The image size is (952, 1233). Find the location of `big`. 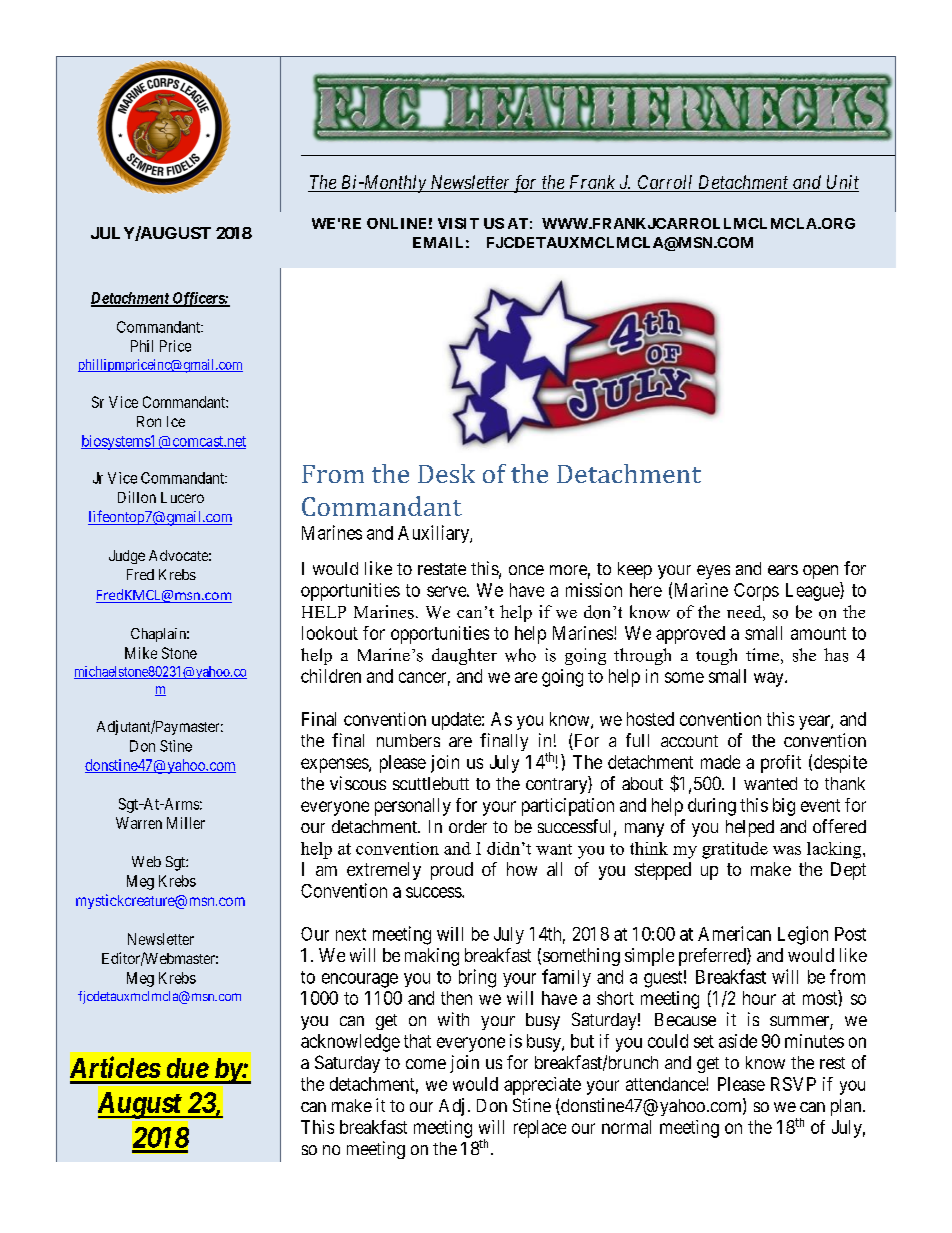

big is located at coordinates (784, 807).
